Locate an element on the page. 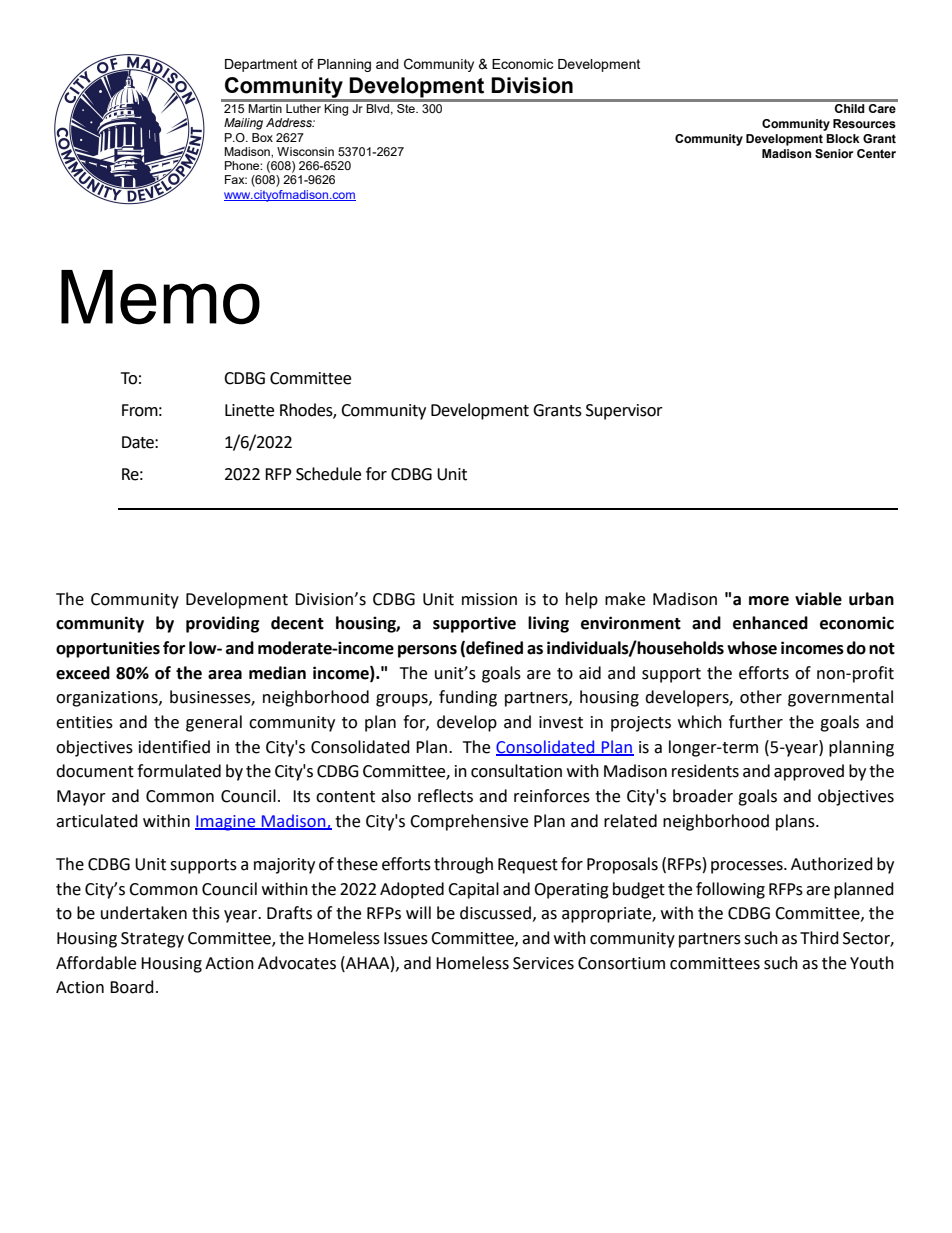  Resources is located at coordinates (864, 123).
